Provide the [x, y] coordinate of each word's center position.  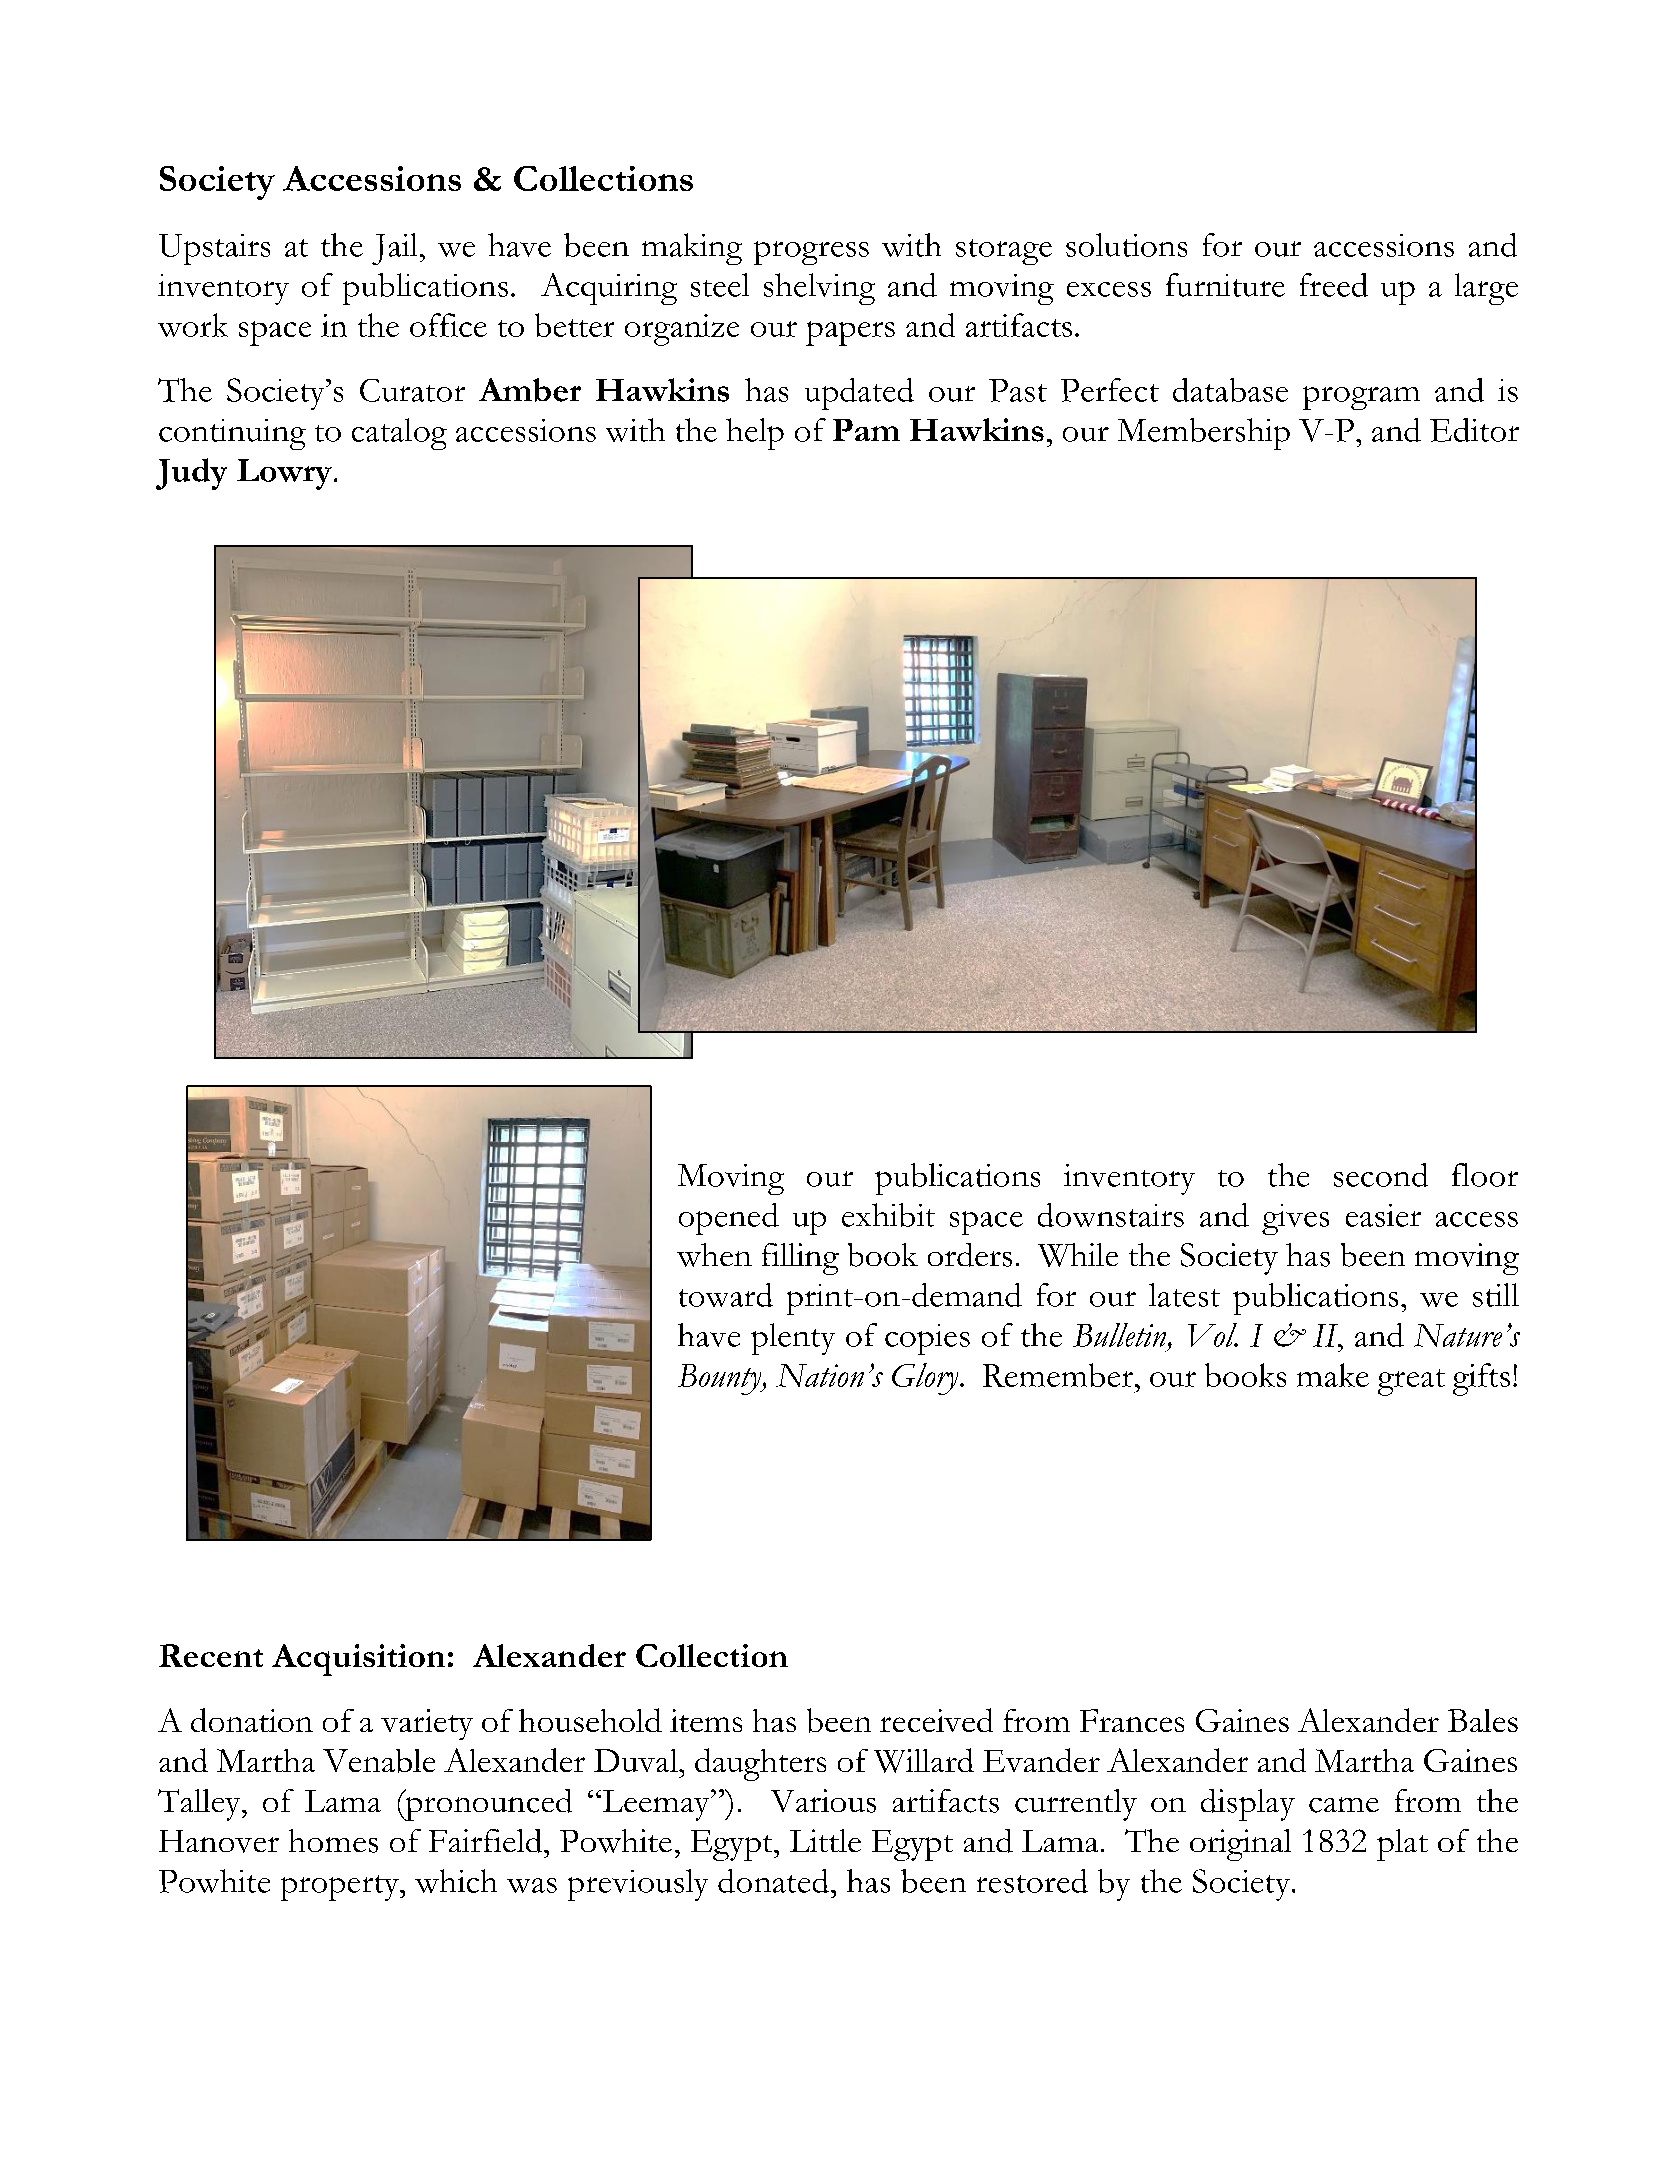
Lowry [284, 474]
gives [1295, 1219]
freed [1334, 285]
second [1381, 1175]
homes [333, 1841]
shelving [819, 289]
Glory [926, 1379]
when [714, 1255]
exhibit [888, 1215]
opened [729, 1219]
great [1411, 1382]
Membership [1204, 434]
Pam [866, 430]
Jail [394, 249]
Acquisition [358, 1660]
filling [800, 1259]
